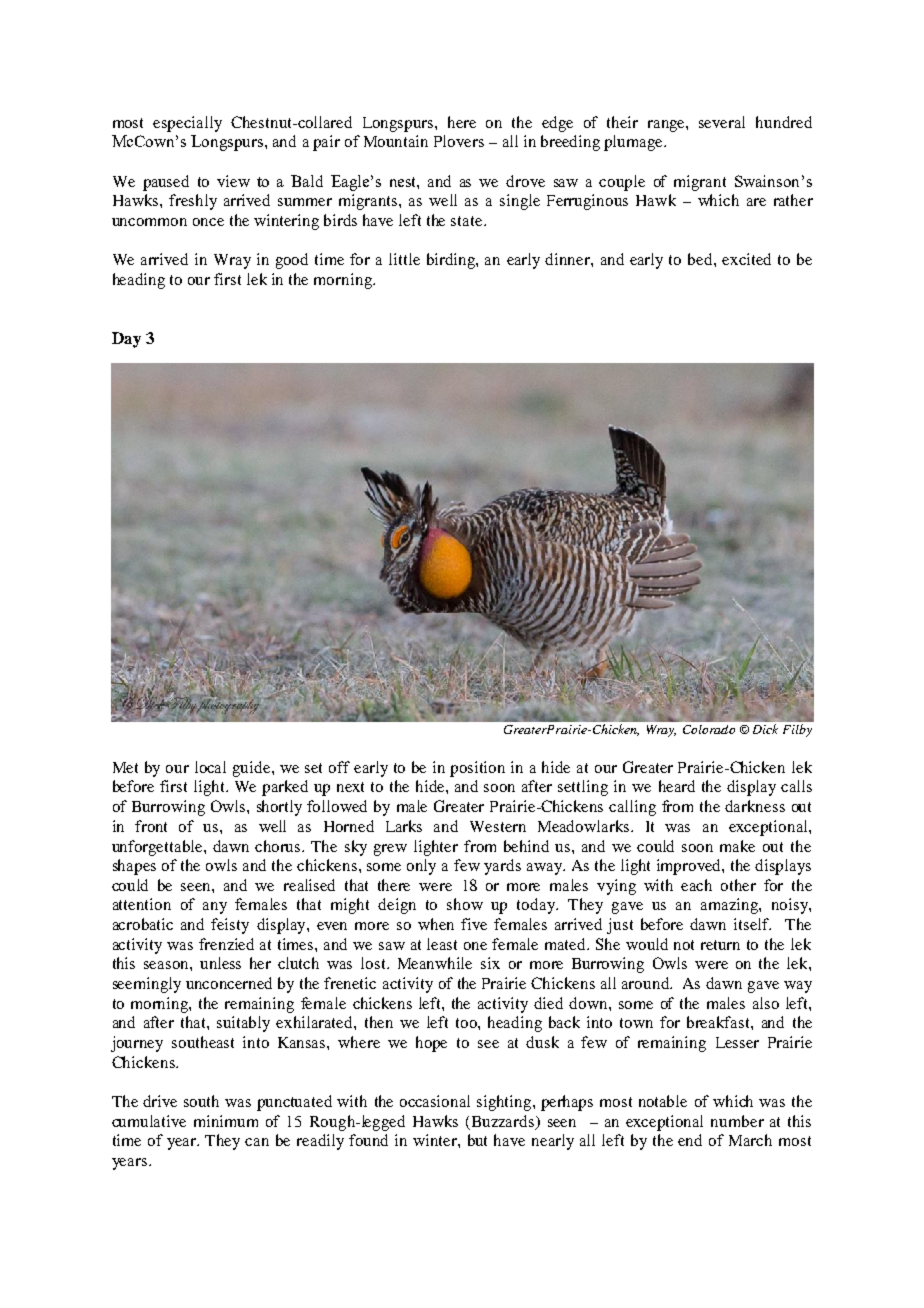  I want to click on local, so click(210, 767).
